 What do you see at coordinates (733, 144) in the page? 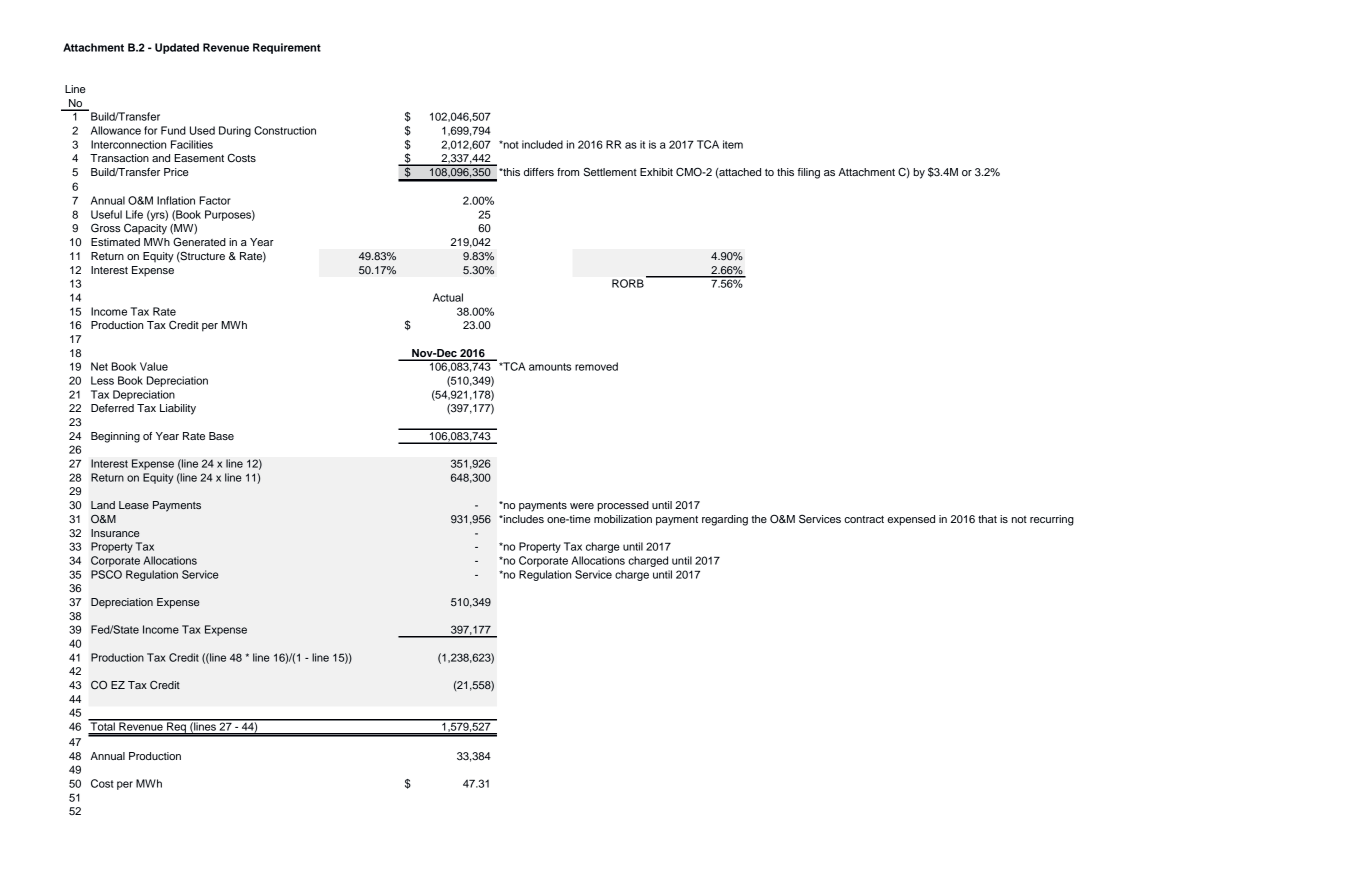
I see `item` at bounding box center [733, 144].
